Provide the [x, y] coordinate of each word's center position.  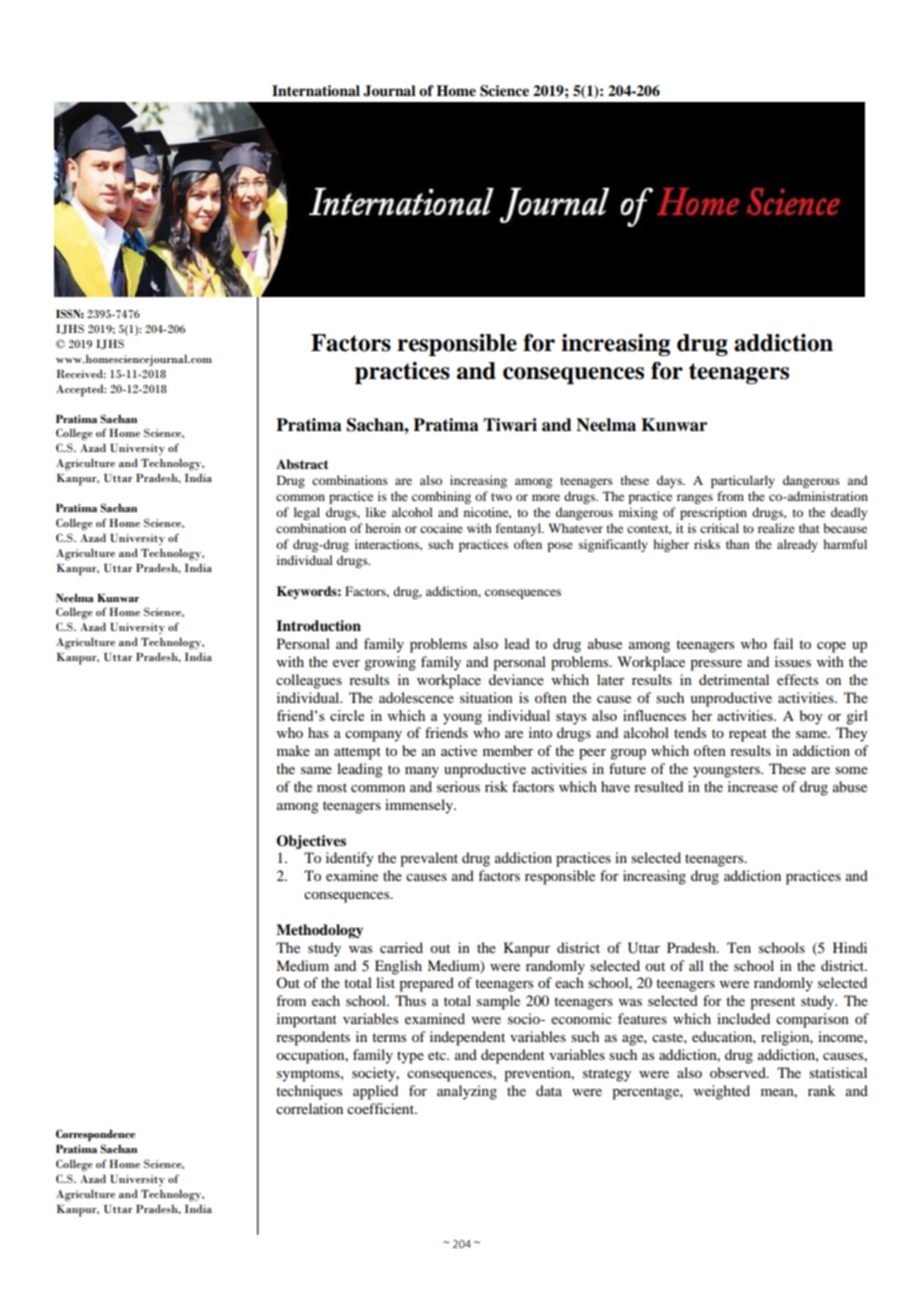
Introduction [318, 626]
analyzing [467, 1092]
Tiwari [510, 425]
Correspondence [95, 1135]
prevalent [429, 859]
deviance [516, 679]
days [670, 481]
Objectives [311, 842]
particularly [743, 481]
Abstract [302, 464]
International [316, 91]
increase [753, 786]
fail [783, 643]
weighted [722, 1092]
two [501, 497]
